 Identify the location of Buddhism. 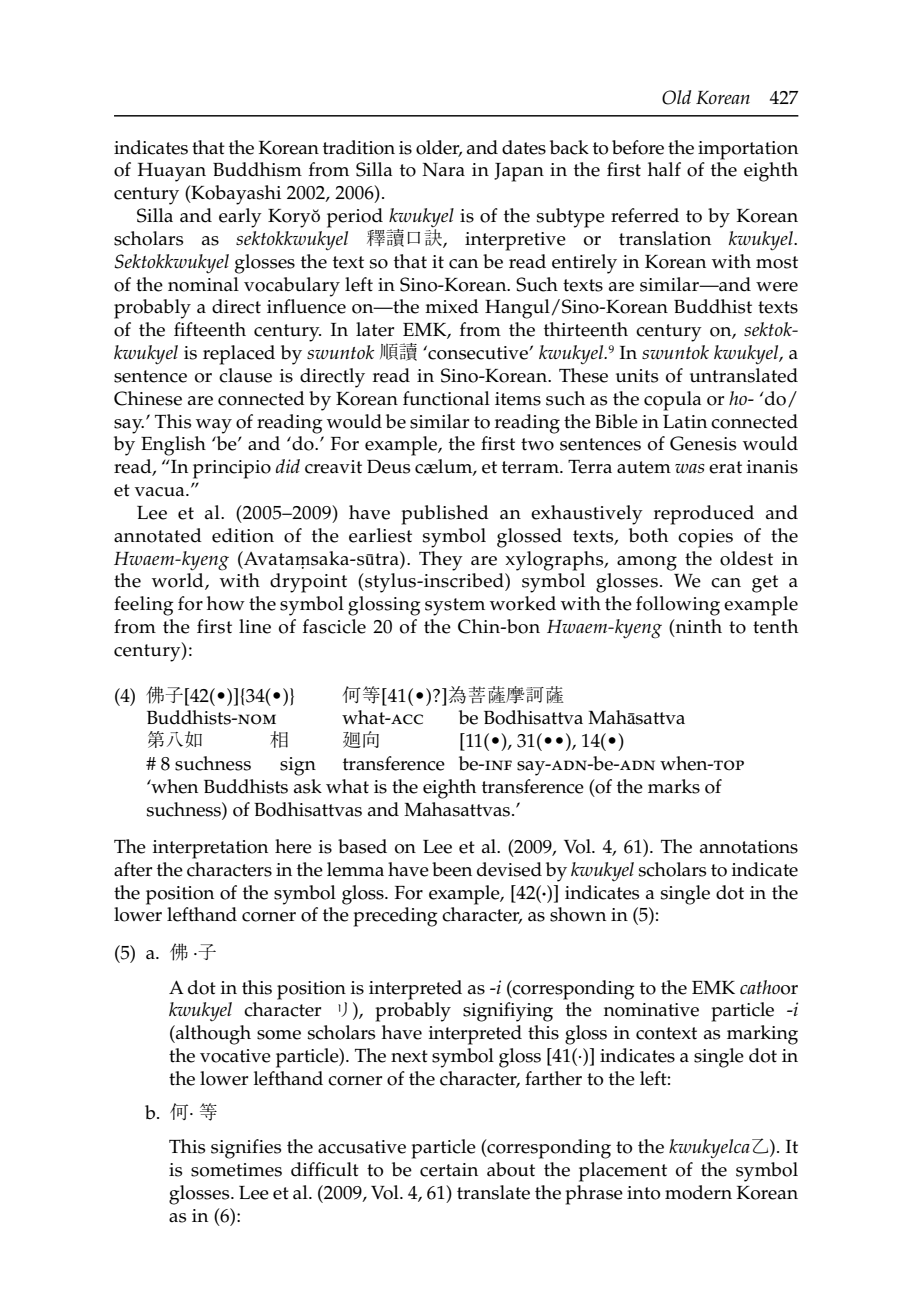
(257, 169).
